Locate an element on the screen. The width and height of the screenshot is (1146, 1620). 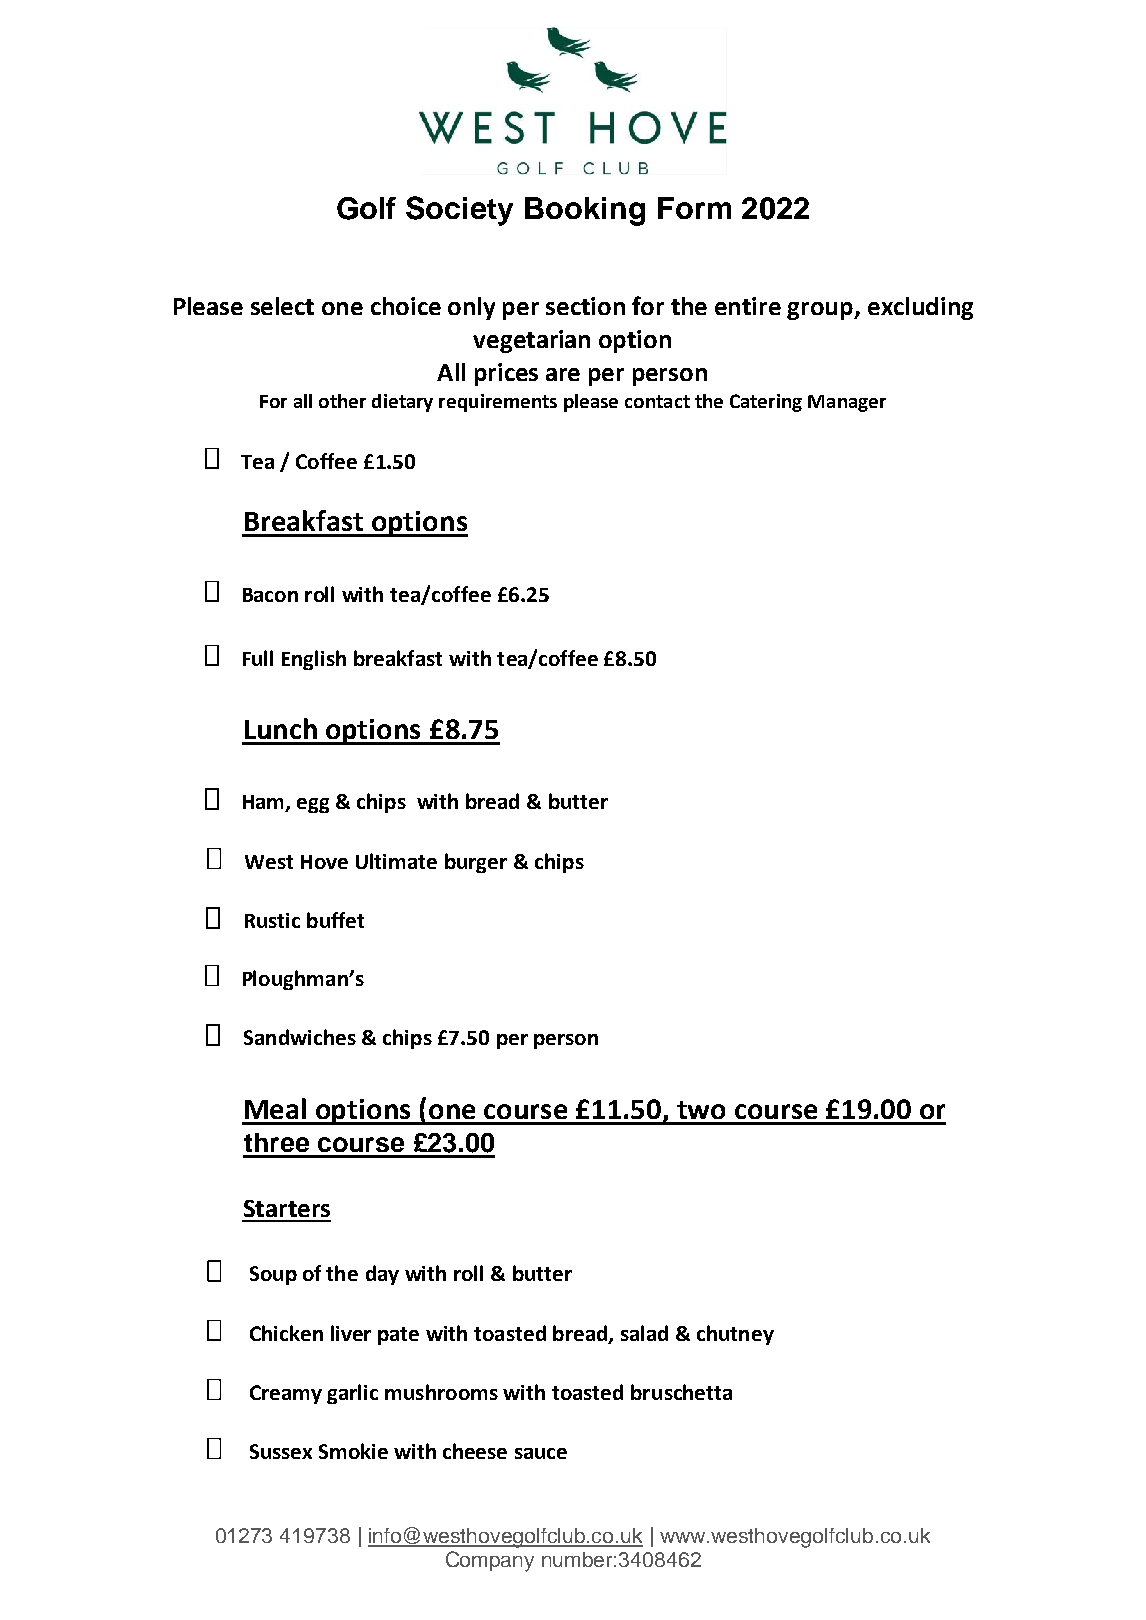
burger is located at coordinates (476, 863).
